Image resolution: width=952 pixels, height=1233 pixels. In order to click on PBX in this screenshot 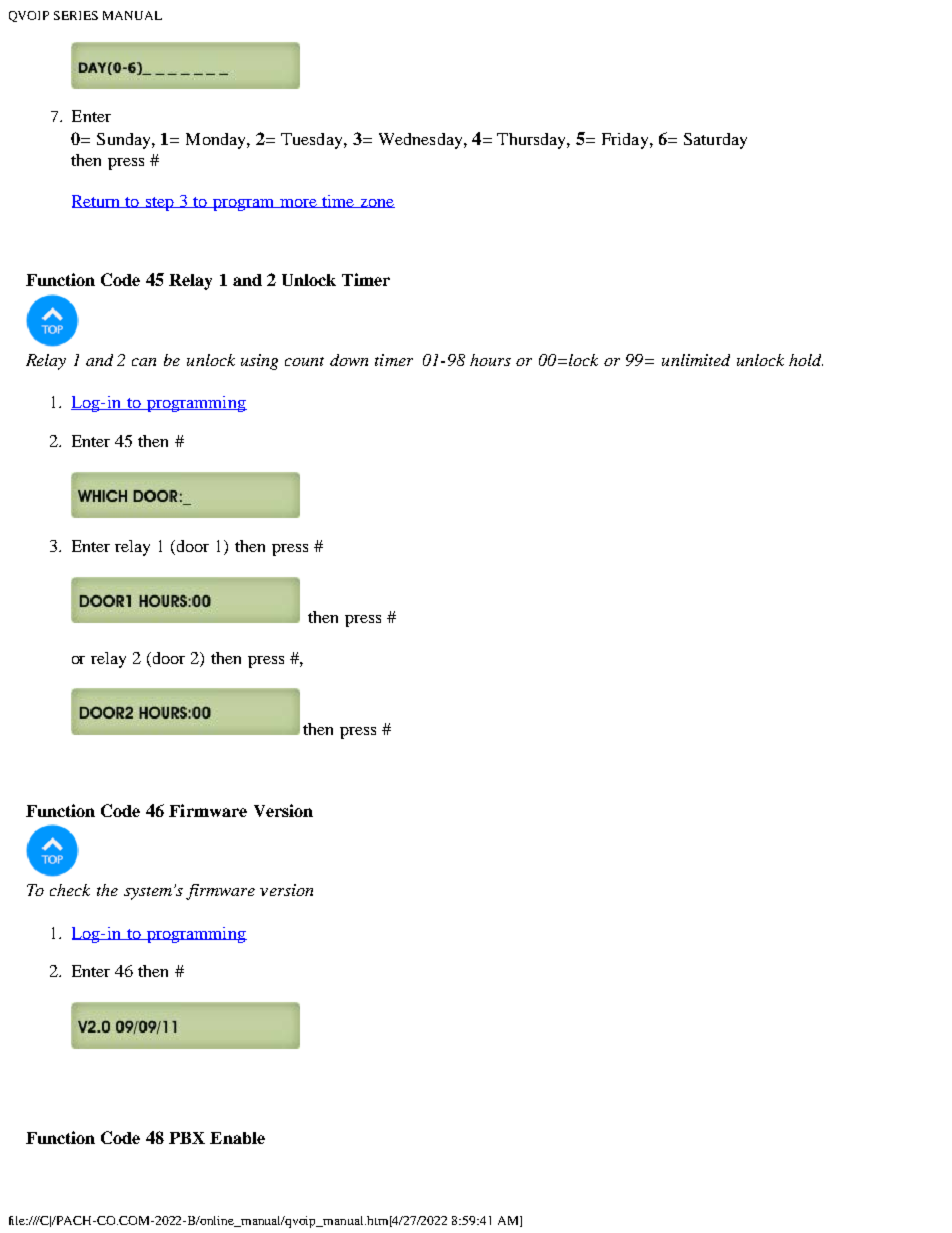, I will do `click(187, 1138)`.
